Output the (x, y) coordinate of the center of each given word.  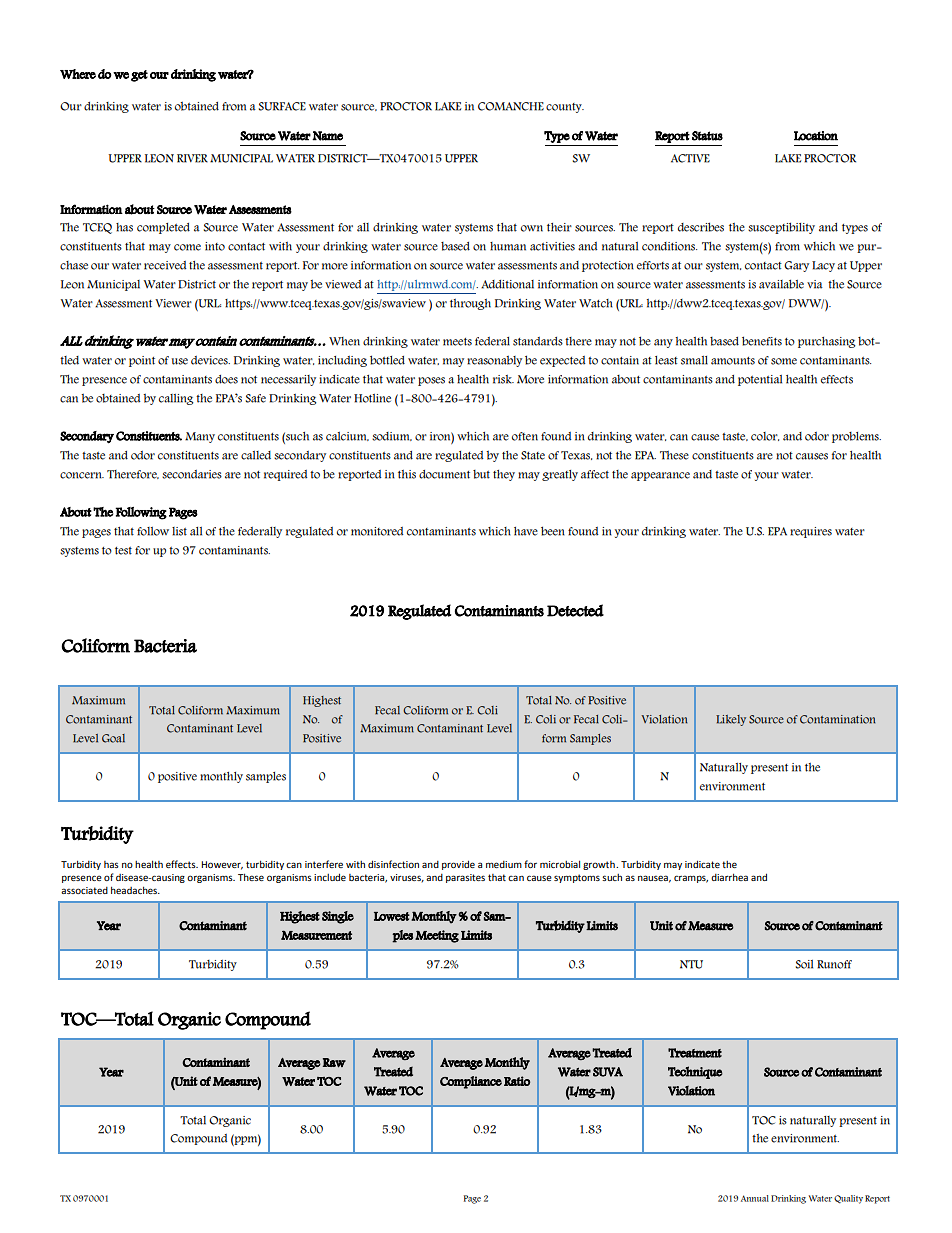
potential (760, 380)
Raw (334, 1063)
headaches (135, 890)
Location (816, 136)
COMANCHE (511, 106)
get (139, 76)
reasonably (494, 361)
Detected (575, 610)
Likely (731, 720)
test (123, 551)
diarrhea (729, 877)
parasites (465, 878)
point (142, 361)
